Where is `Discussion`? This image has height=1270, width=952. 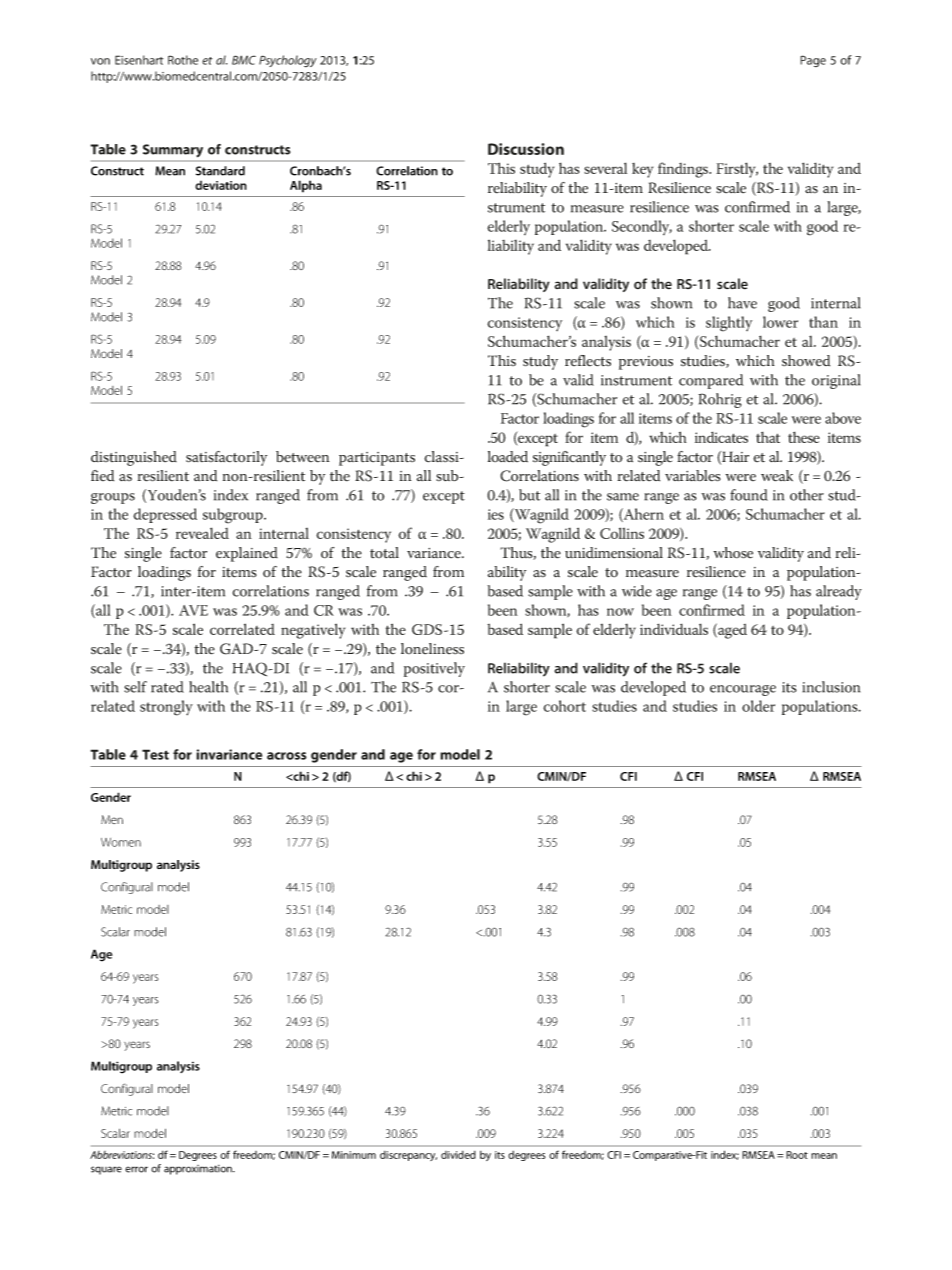
Discussion is located at coordinates (526, 149).
